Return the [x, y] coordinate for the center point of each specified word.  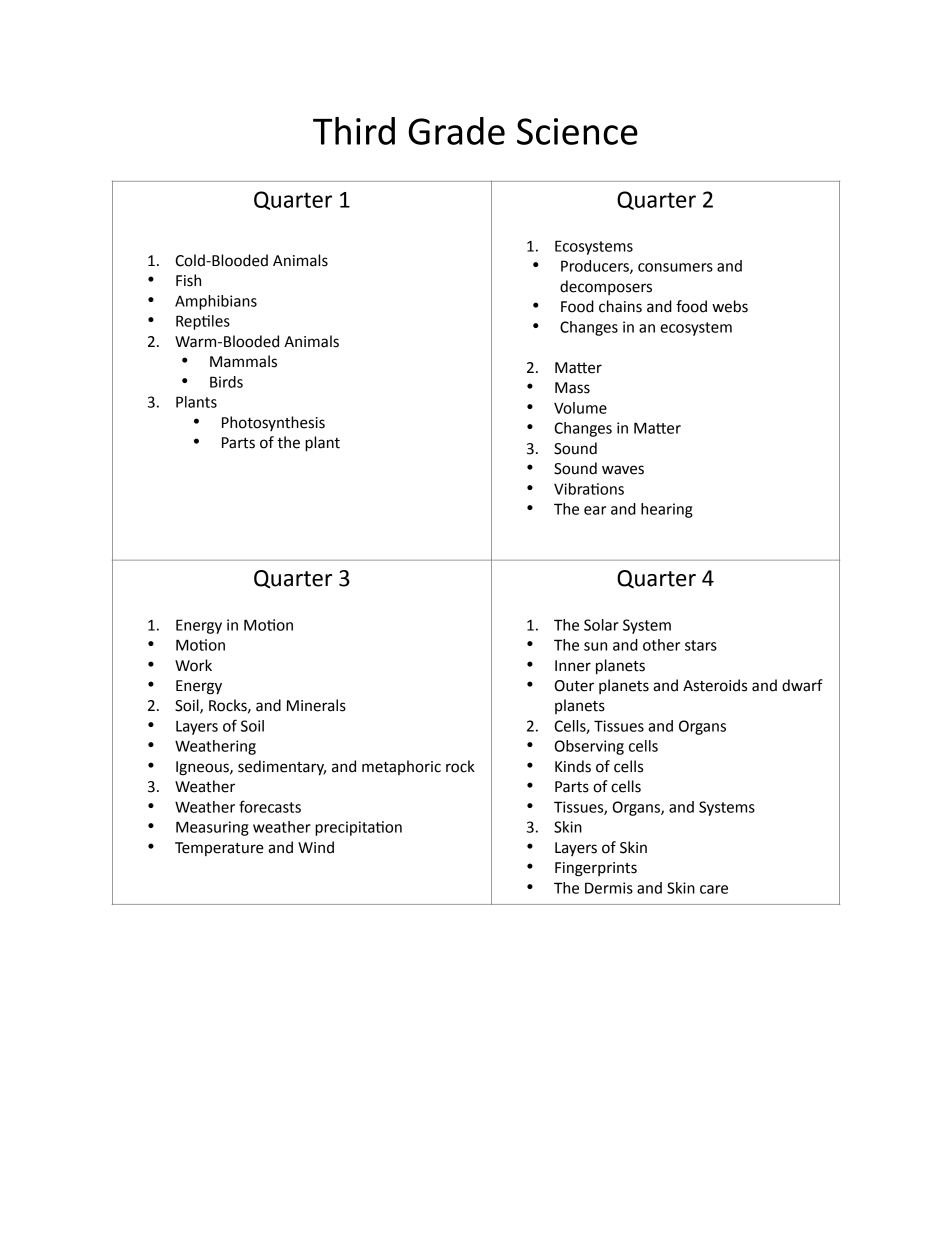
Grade [456, 131]
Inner [573, 666]
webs [730, 306]
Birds [226, 382]
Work [193, 665]
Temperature [219, 849]
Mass [572, 388]
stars [701, 645]
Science [577, 131]
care [714, 889]
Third [354, 131]
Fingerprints [596, 869]
